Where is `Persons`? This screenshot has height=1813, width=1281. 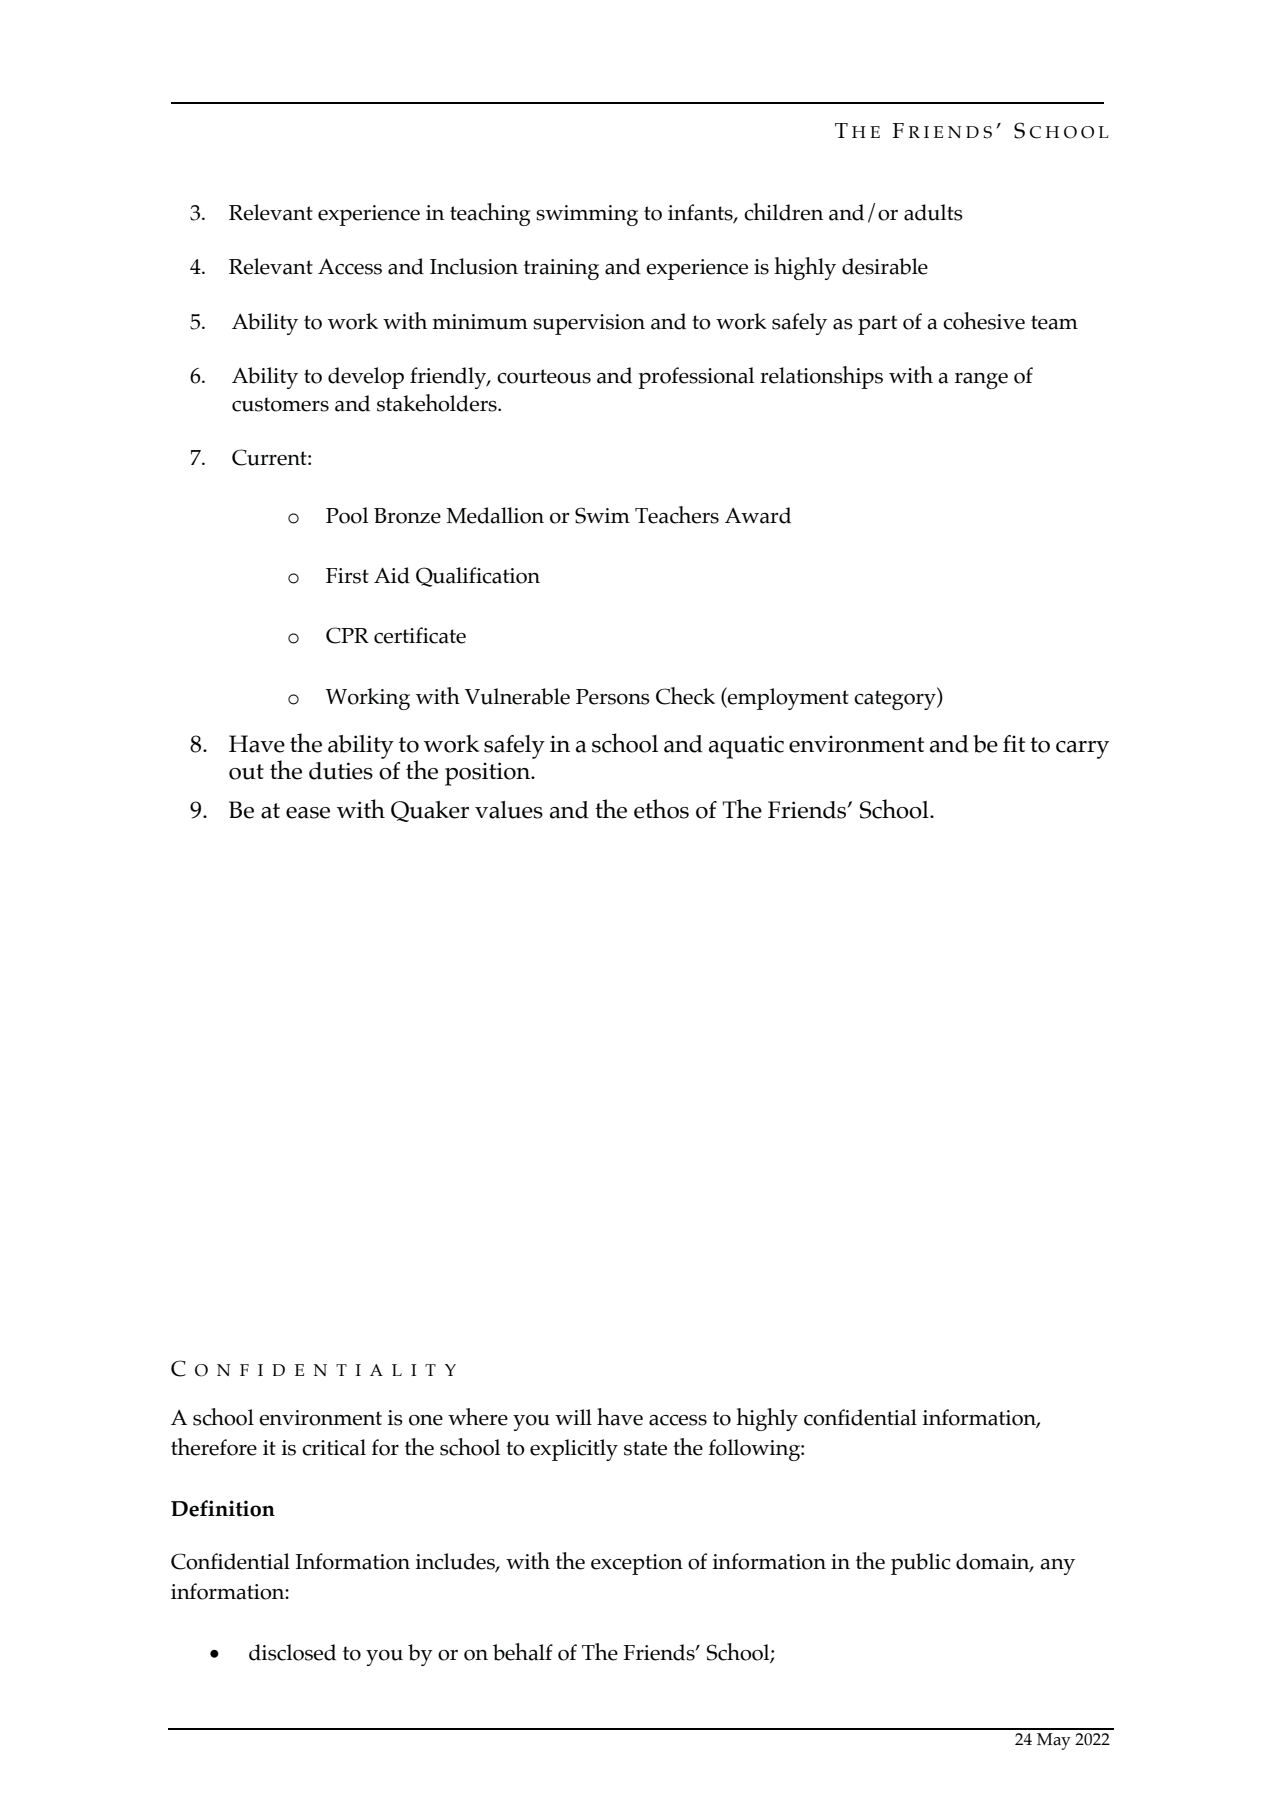 Persons is located at coordinates (613, 697).
